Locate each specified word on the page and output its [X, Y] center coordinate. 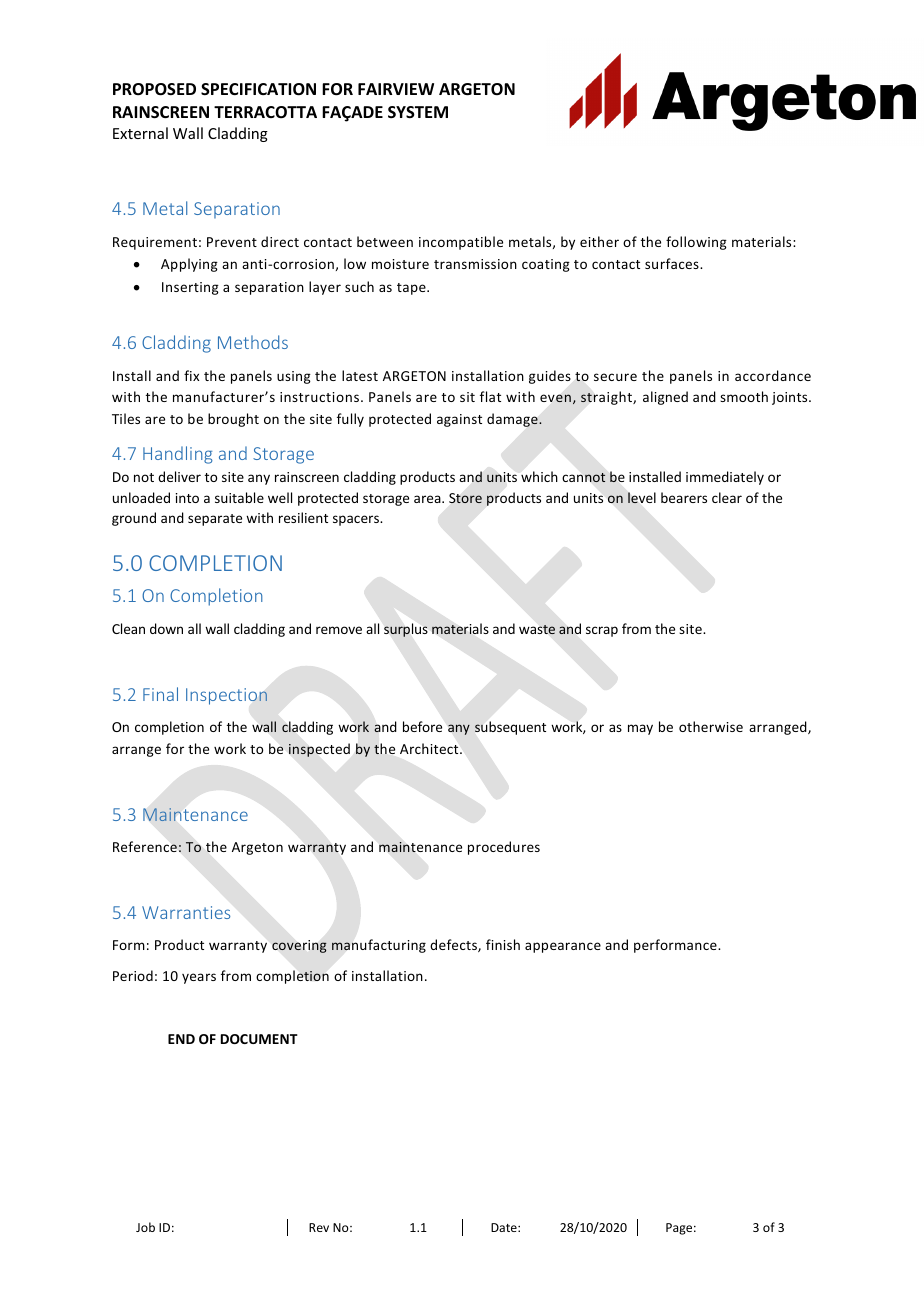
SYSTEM [418, 112]
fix [191, 375]
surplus [405, 630]
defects [454, 945]
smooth [744, 396]
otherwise [711, 726]
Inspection [226, 696]
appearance [563, 947]
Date [505, 1227]
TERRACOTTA [265, 112]
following [696, 243]
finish [503, 944]
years [199, 978]
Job [145, 1227]
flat [490, 396]
